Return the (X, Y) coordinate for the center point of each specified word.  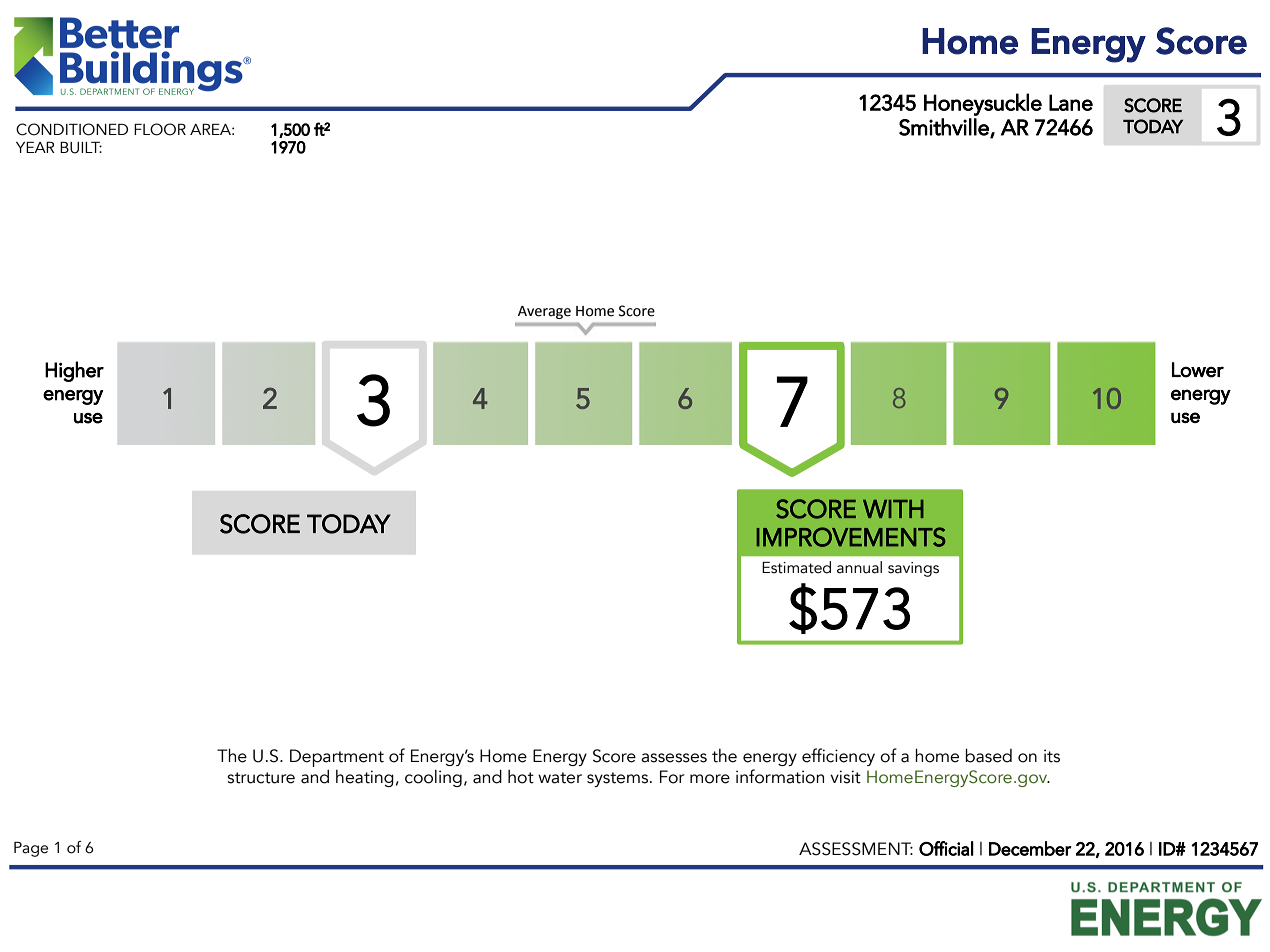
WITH (893, 509)
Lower (1198, 370)
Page (31, 849)
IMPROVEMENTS (851, 537)
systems (617, 779)
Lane (1071, 102)
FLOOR (160, 129)
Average (544, 312)
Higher (74, 371)
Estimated (796, 567)
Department (337, 758)
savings (913, 569)
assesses (674, 758)
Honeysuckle (983, 104)
